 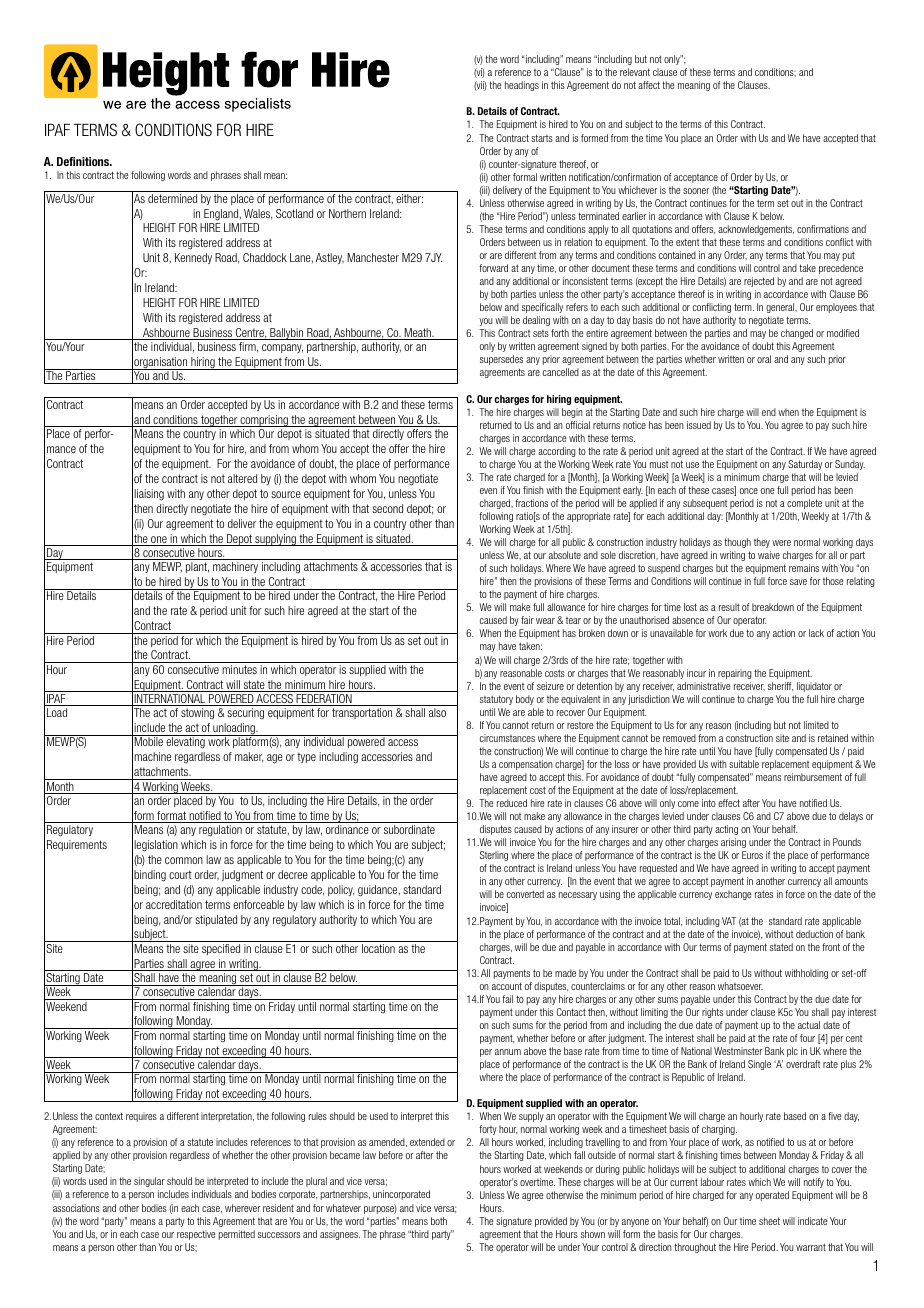 I want to click on affect, so click(x=649, y=85).
